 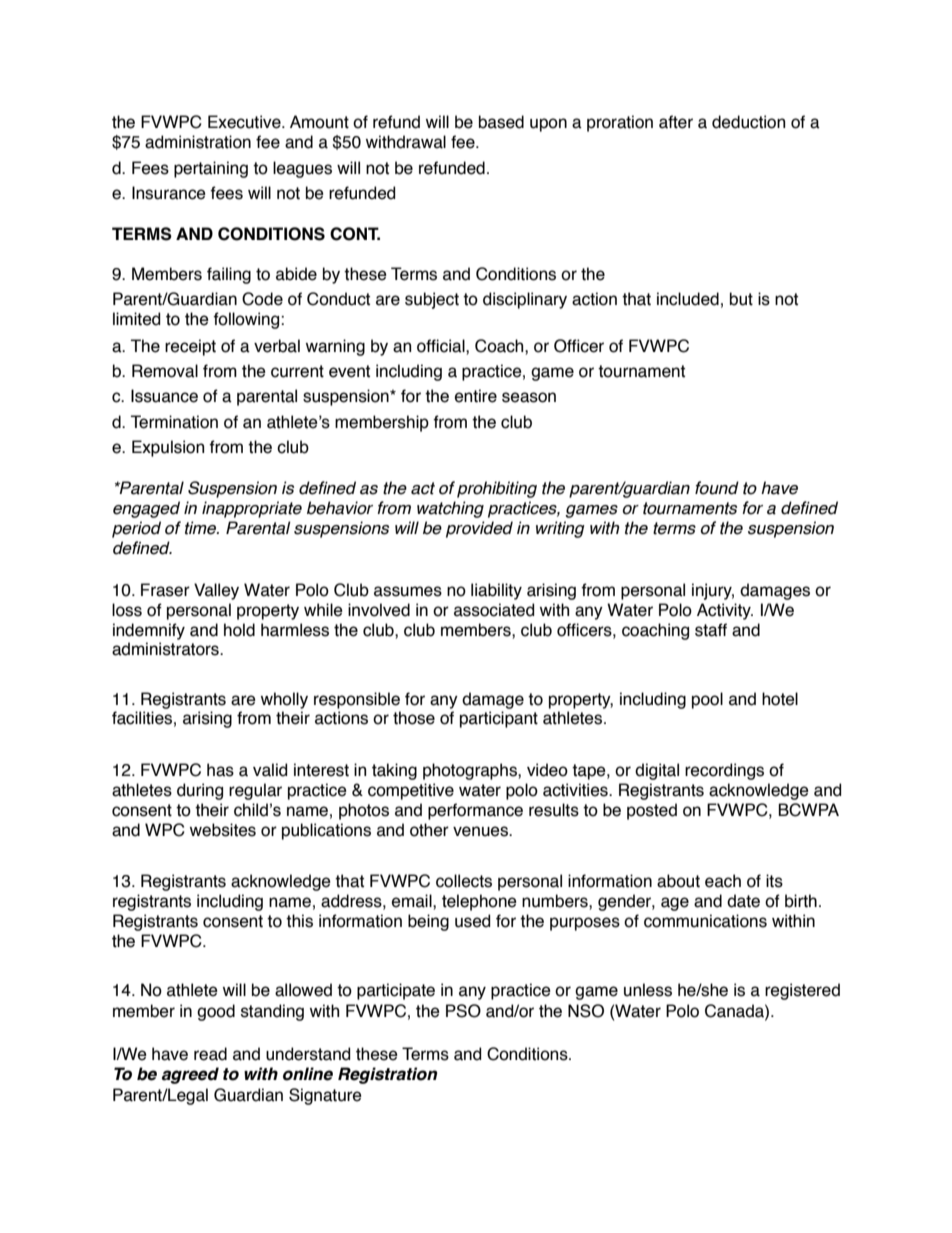 I want to click on read, so click(x=210, y=1054).
